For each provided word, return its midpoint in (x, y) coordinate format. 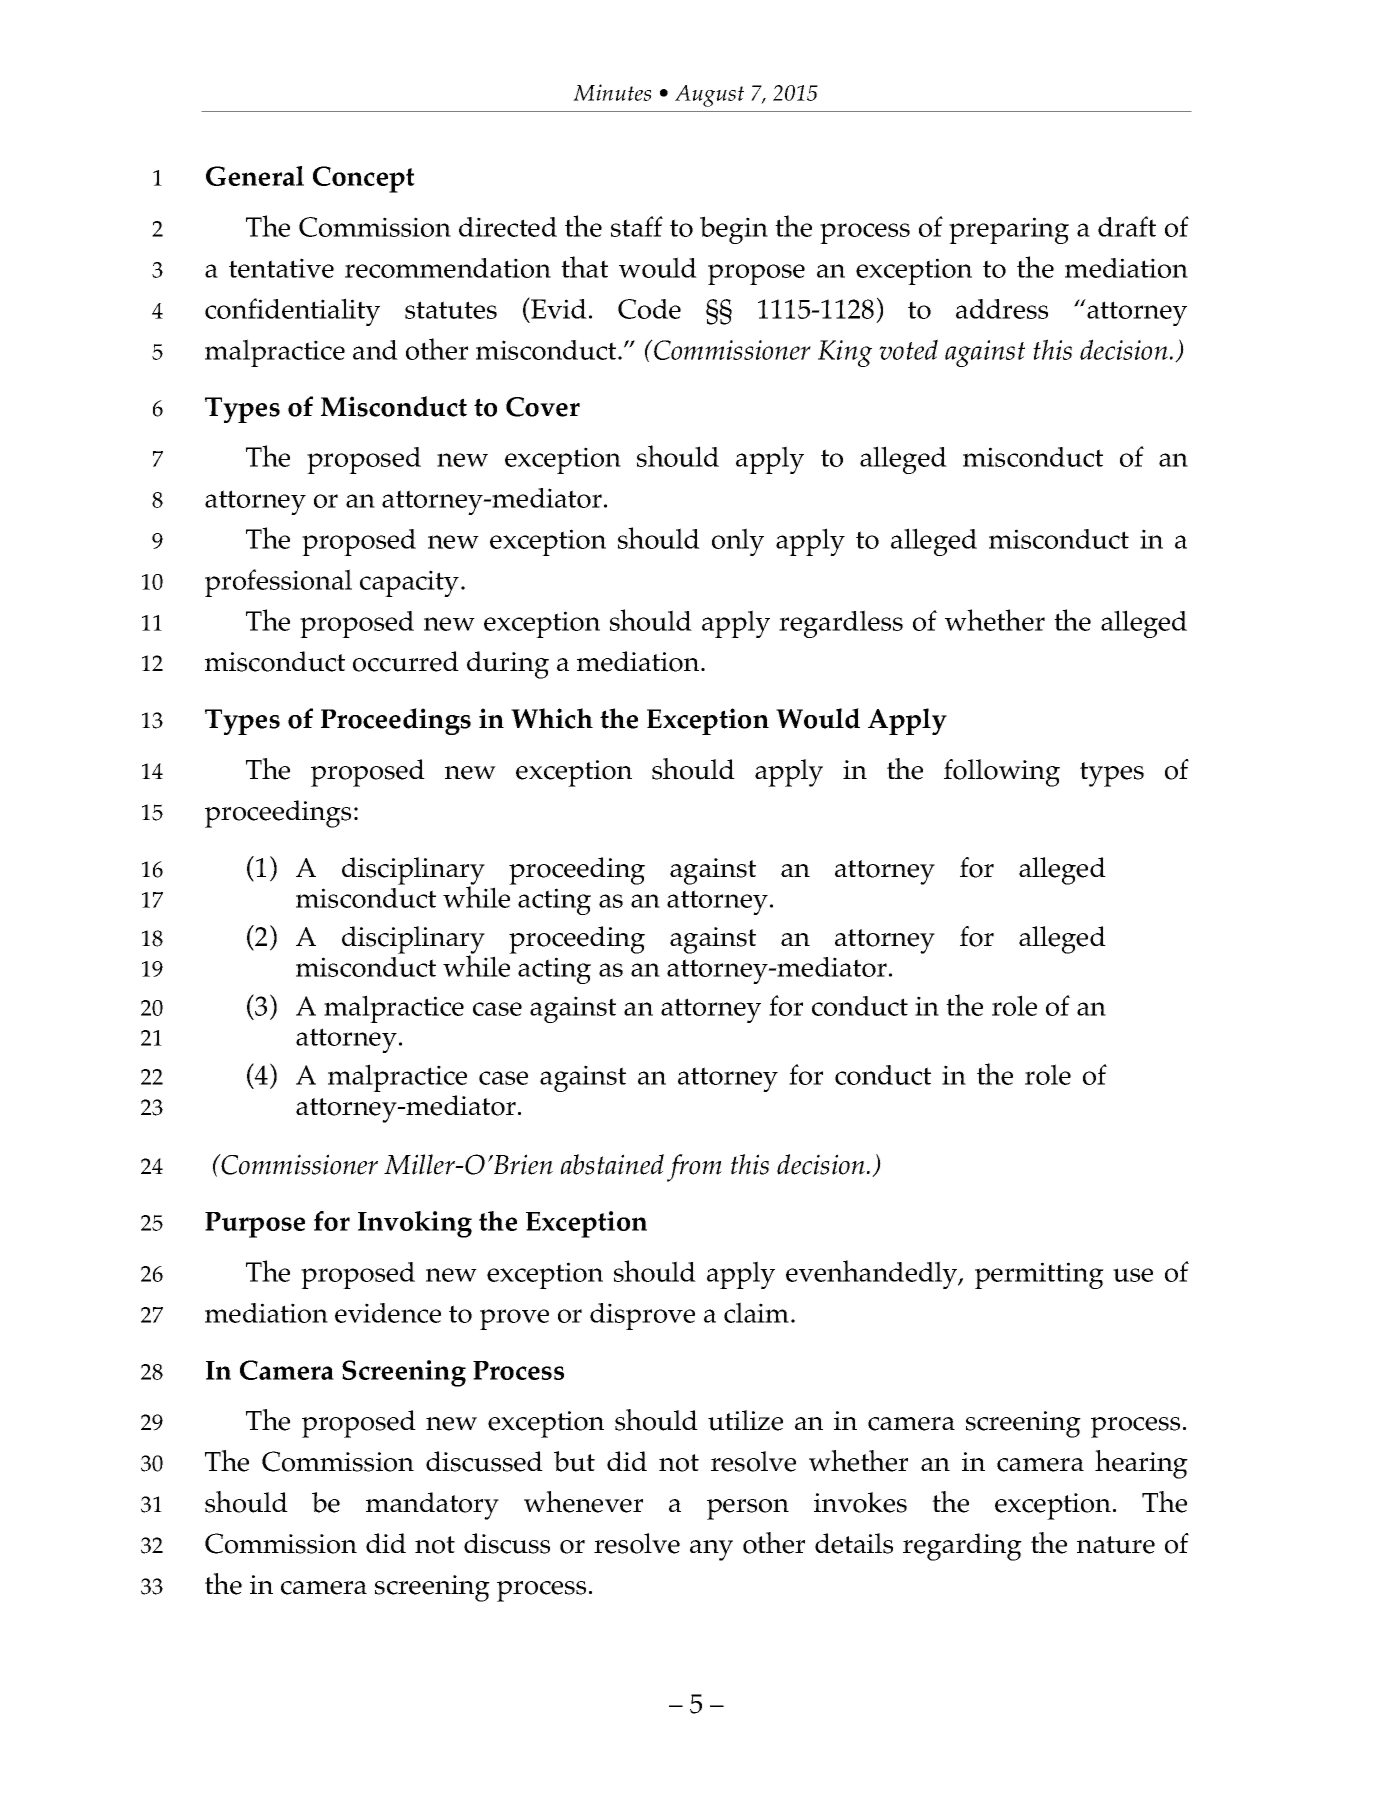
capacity (409, 583)
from (694, 1168)
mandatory (432, 1506)
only (738, 542)
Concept (364, 179)
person (748, 1509)
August (709, 96)
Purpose (255, 1225)
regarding (962, 1547)
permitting (1039, 1275)
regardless (841, 624)
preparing (1009, 230)
